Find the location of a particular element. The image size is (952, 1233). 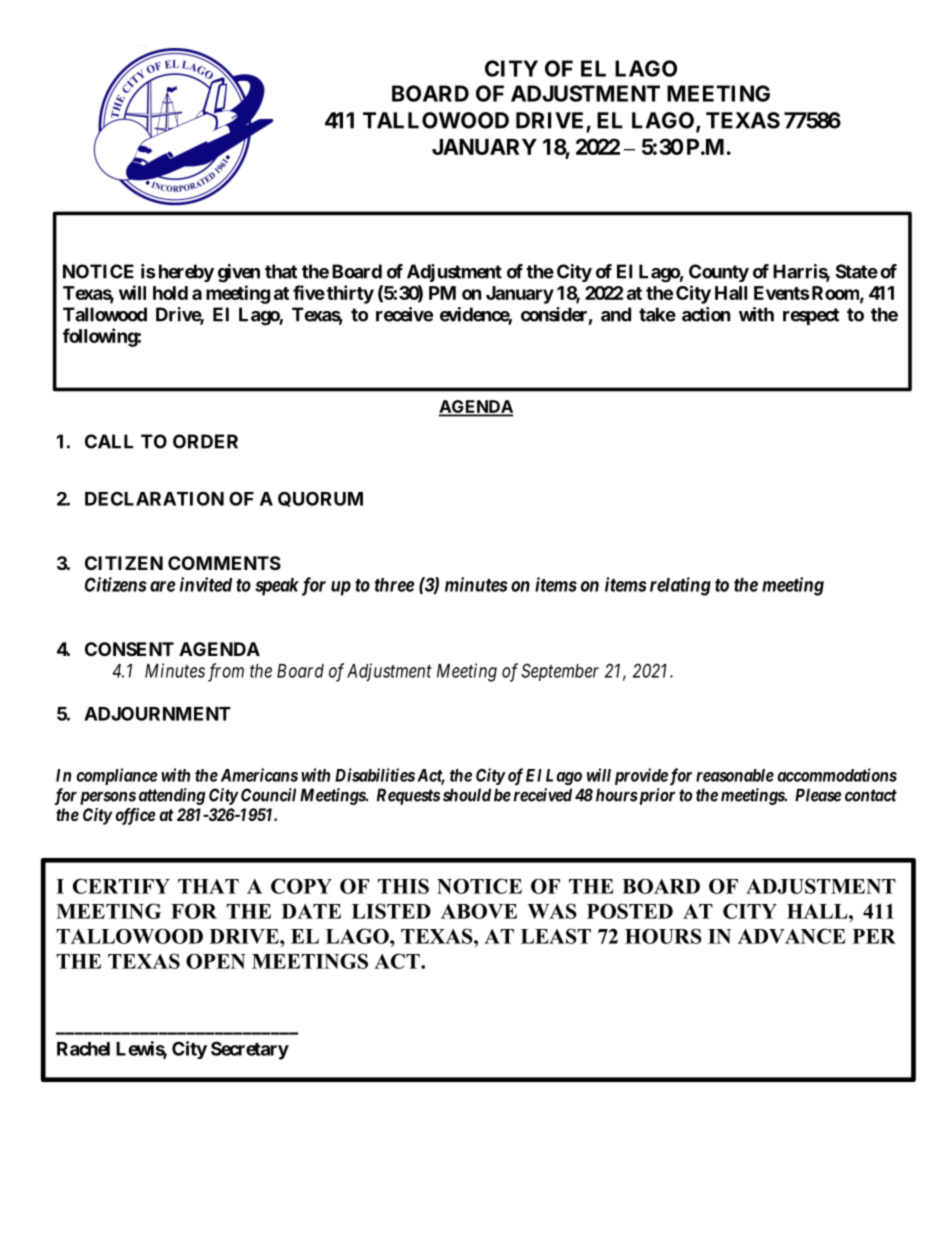

ADVANCE is located at coordinates (792, 936).
